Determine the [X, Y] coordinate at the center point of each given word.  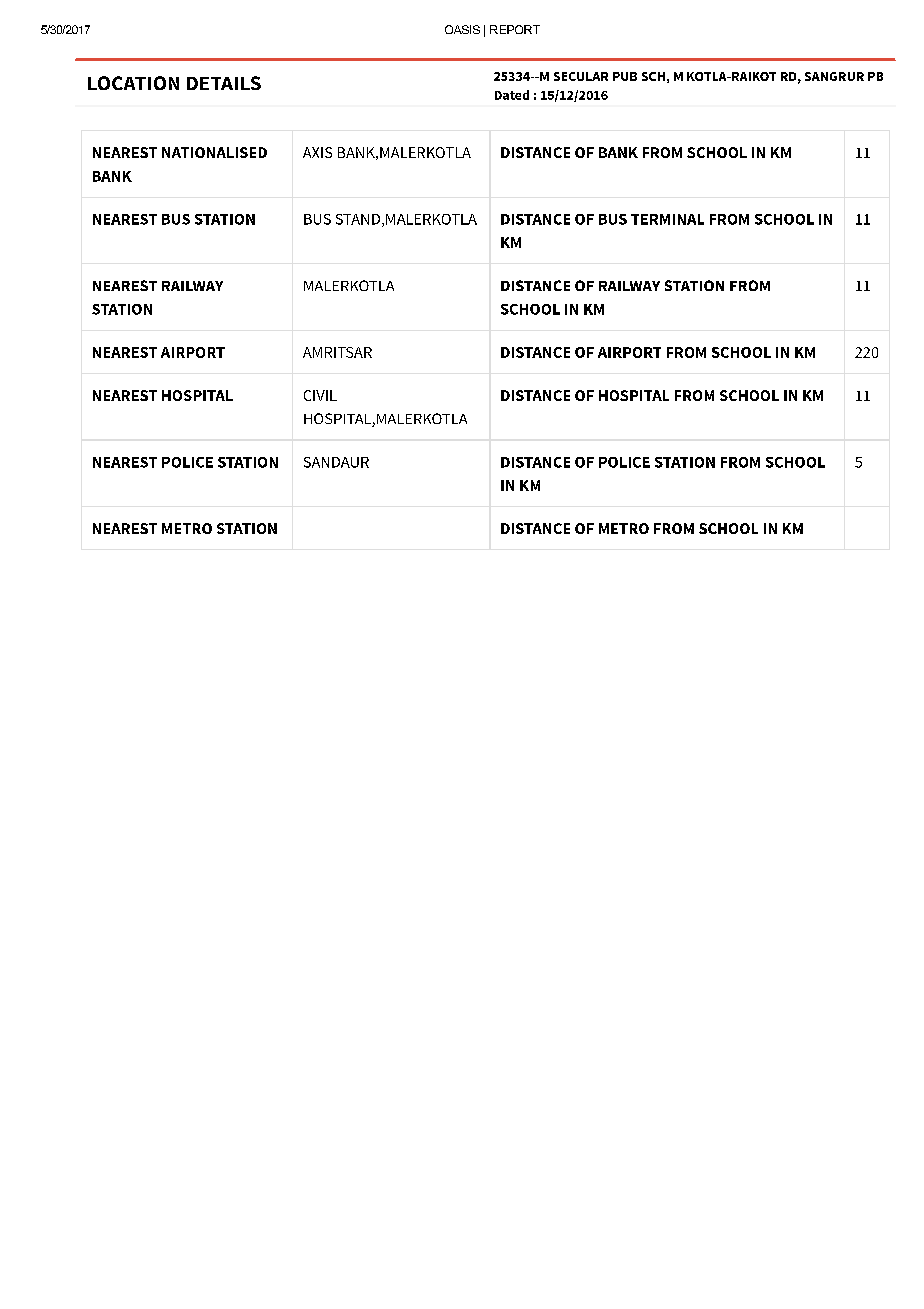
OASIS [462, 29]
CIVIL [320, 395]
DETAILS [224, 83]
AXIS [317, 152]
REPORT [515, 29]
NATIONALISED [214, 152]
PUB [625, 76]
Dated [512, 95]
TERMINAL [667, 219]
